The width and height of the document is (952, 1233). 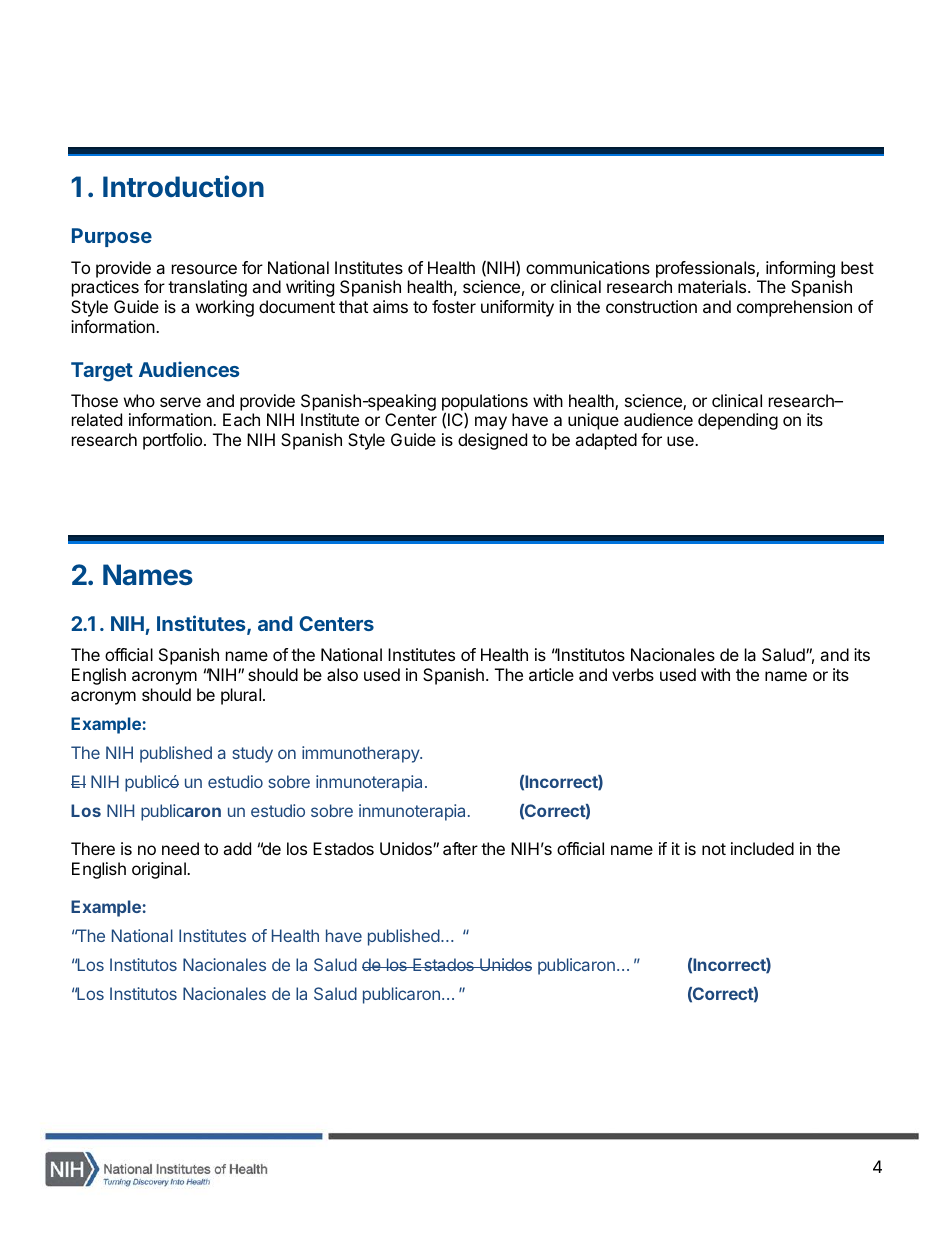 What do you see at coordinates (183, 186) in the document?
I see `Introduction` at bounding box center [183, 186].
